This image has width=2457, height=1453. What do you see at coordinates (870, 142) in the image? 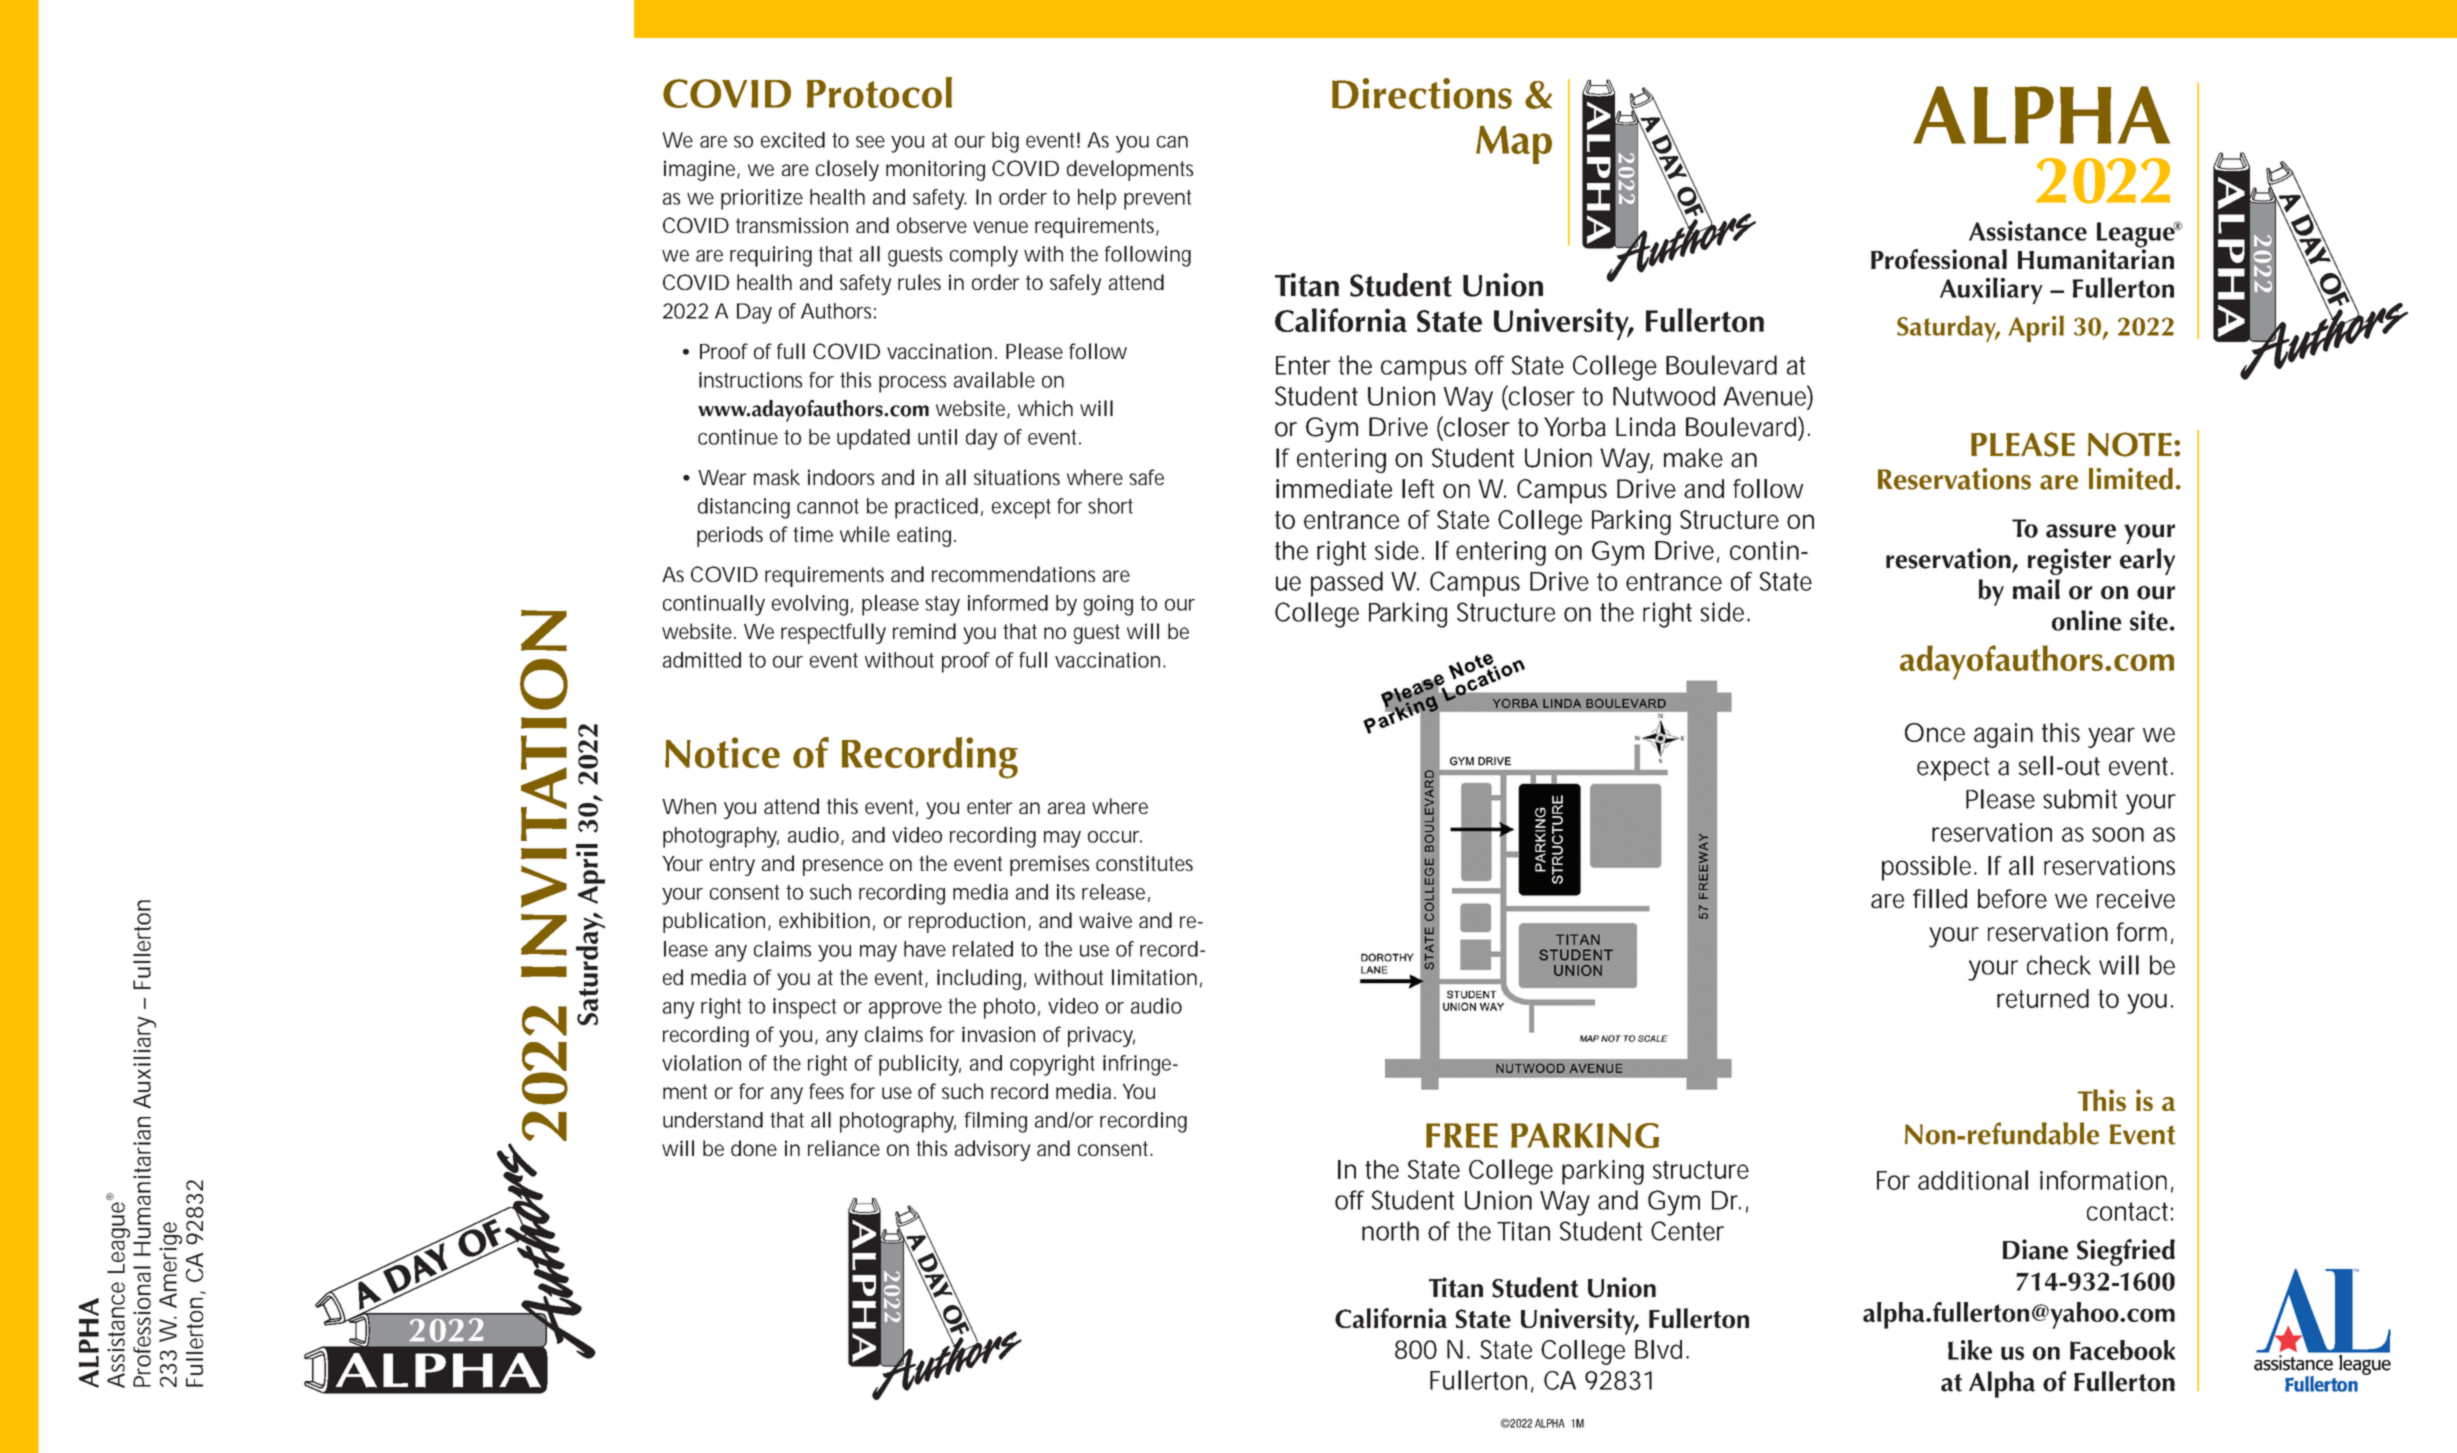
I see `see` at bounding box center [870, 142].
